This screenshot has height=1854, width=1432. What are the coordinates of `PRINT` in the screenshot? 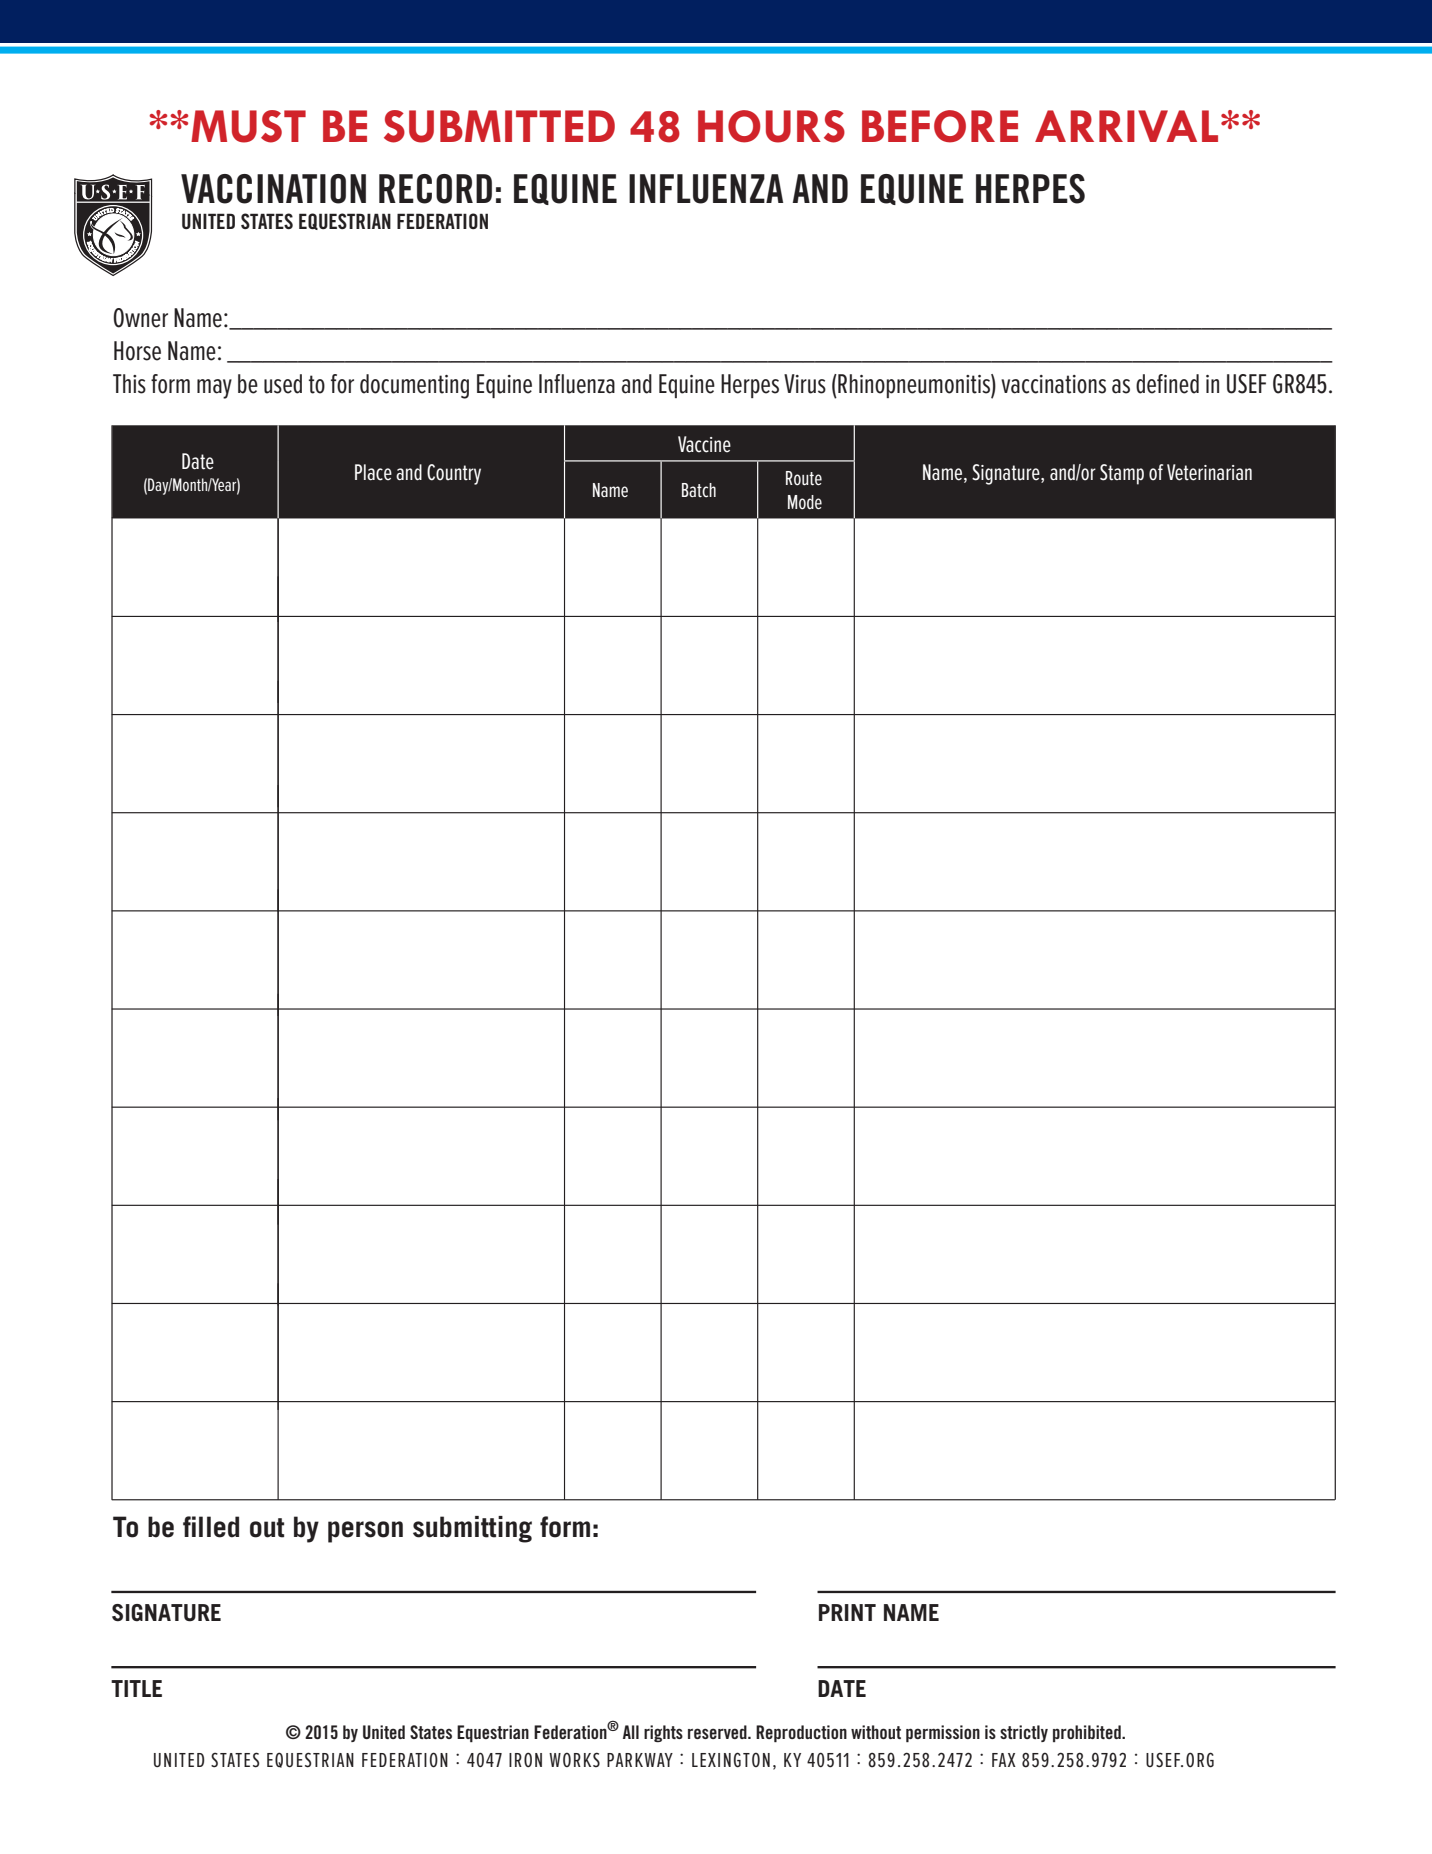 It's located at (847, 1612).
